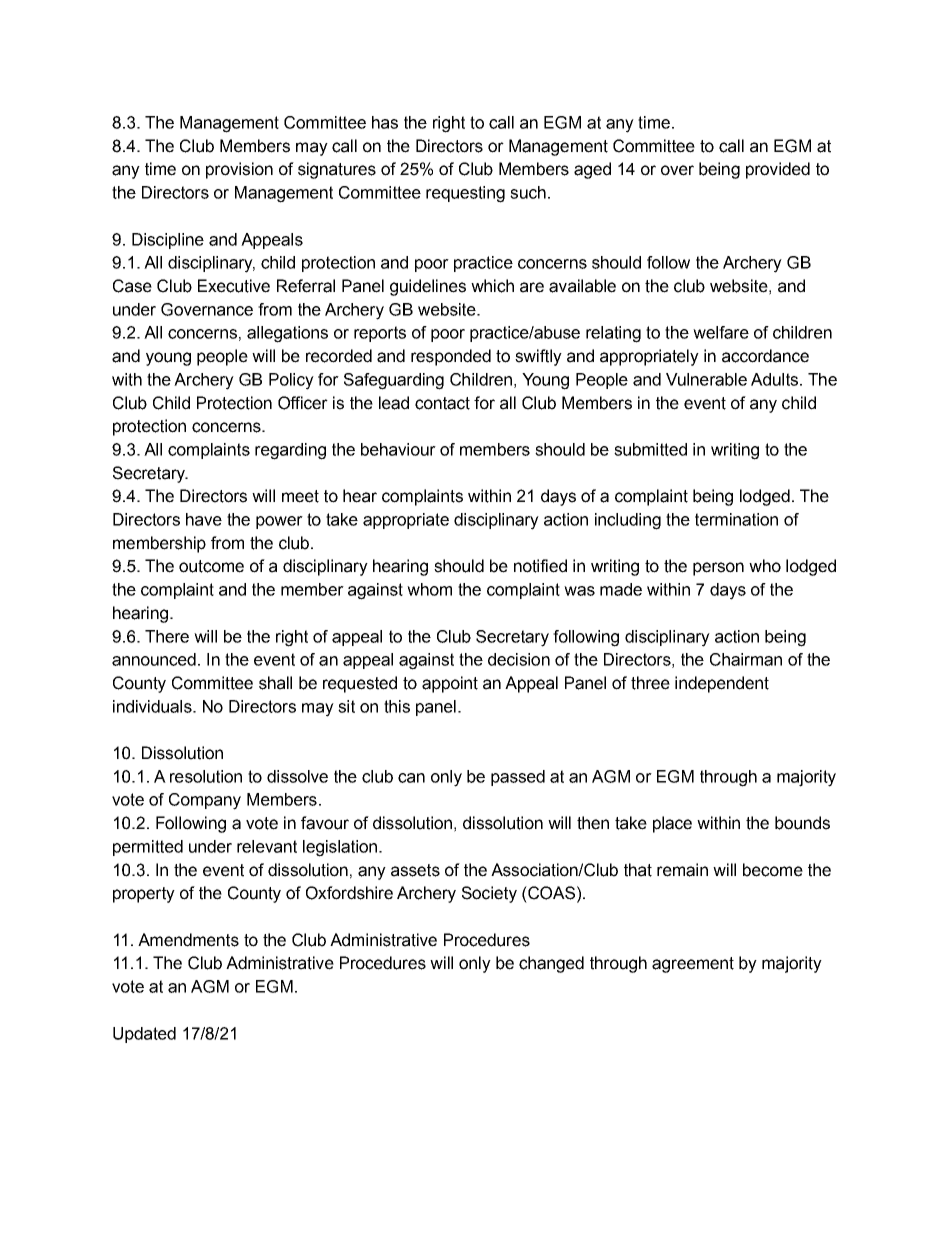 The image size is (952, 1233). What do you see at coordinates (442, 403) in the document?
I see `contact` at bounding box center [442, 403].
